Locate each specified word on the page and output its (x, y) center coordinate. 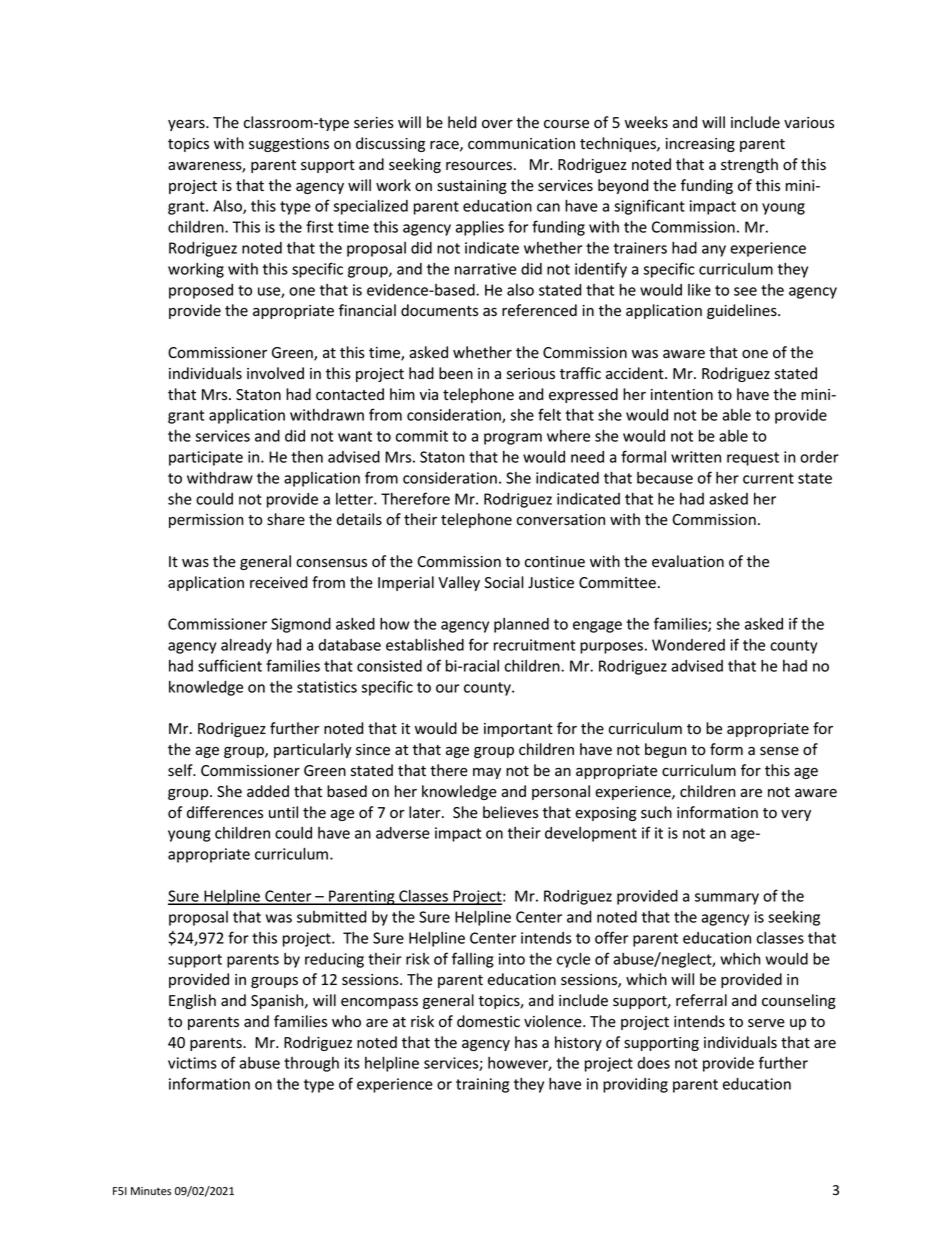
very (796, 815)
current (768, 478)
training (482, 1085)
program (513, 439)
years (187, 125)
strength (749, 165)
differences (225, 812)
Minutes (151, 1191)
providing (635, 1085)
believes (510, 812)
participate (206, 458)
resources (479, 166)
